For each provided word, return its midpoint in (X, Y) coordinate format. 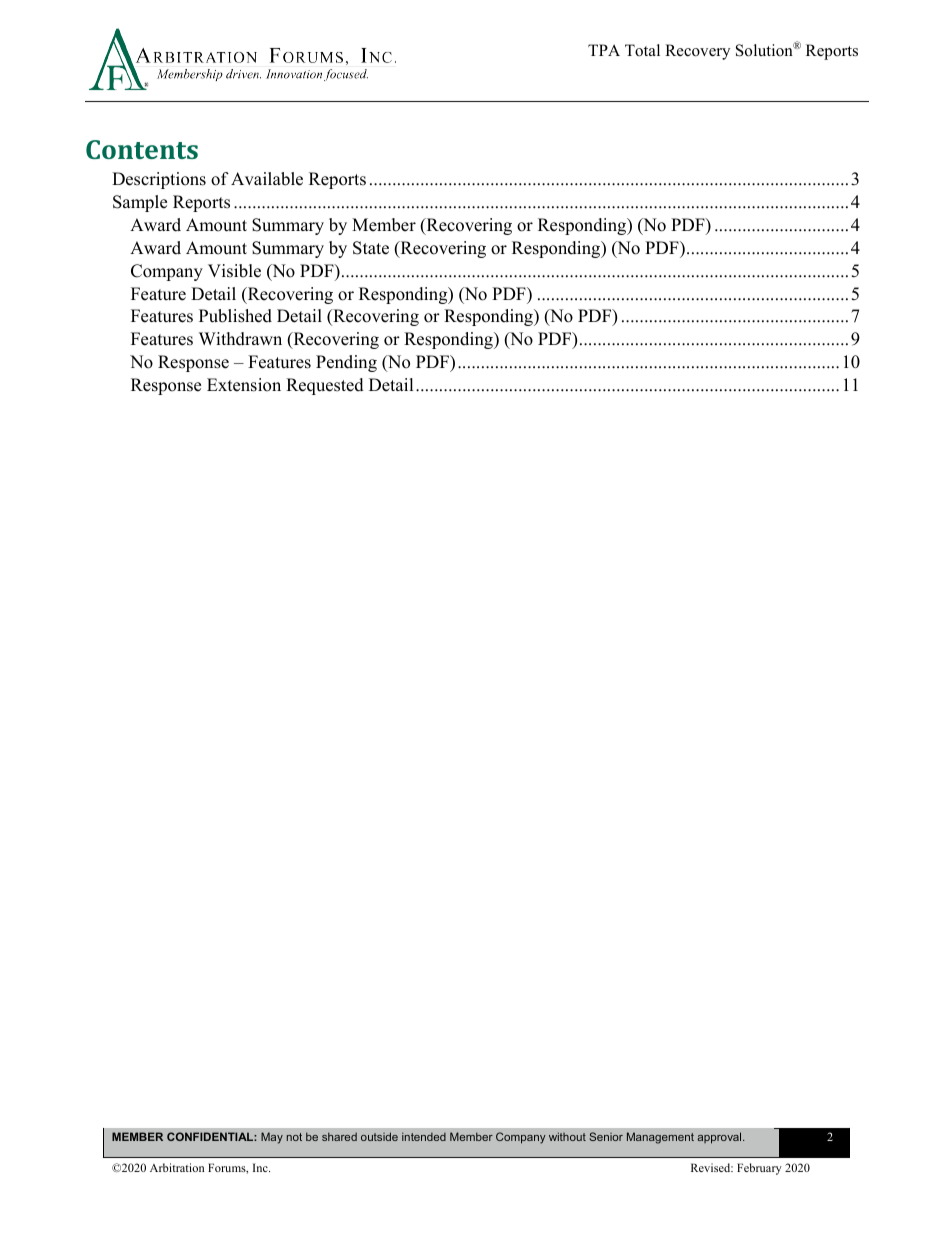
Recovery (697, 52)
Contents (142, 149)
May (272, 1138)
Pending (346, 363)
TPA (604, 50)
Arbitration (177, 1167)
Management (660, 1138)
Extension (244, 385)
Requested (325, 386)
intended (424, 1136)
